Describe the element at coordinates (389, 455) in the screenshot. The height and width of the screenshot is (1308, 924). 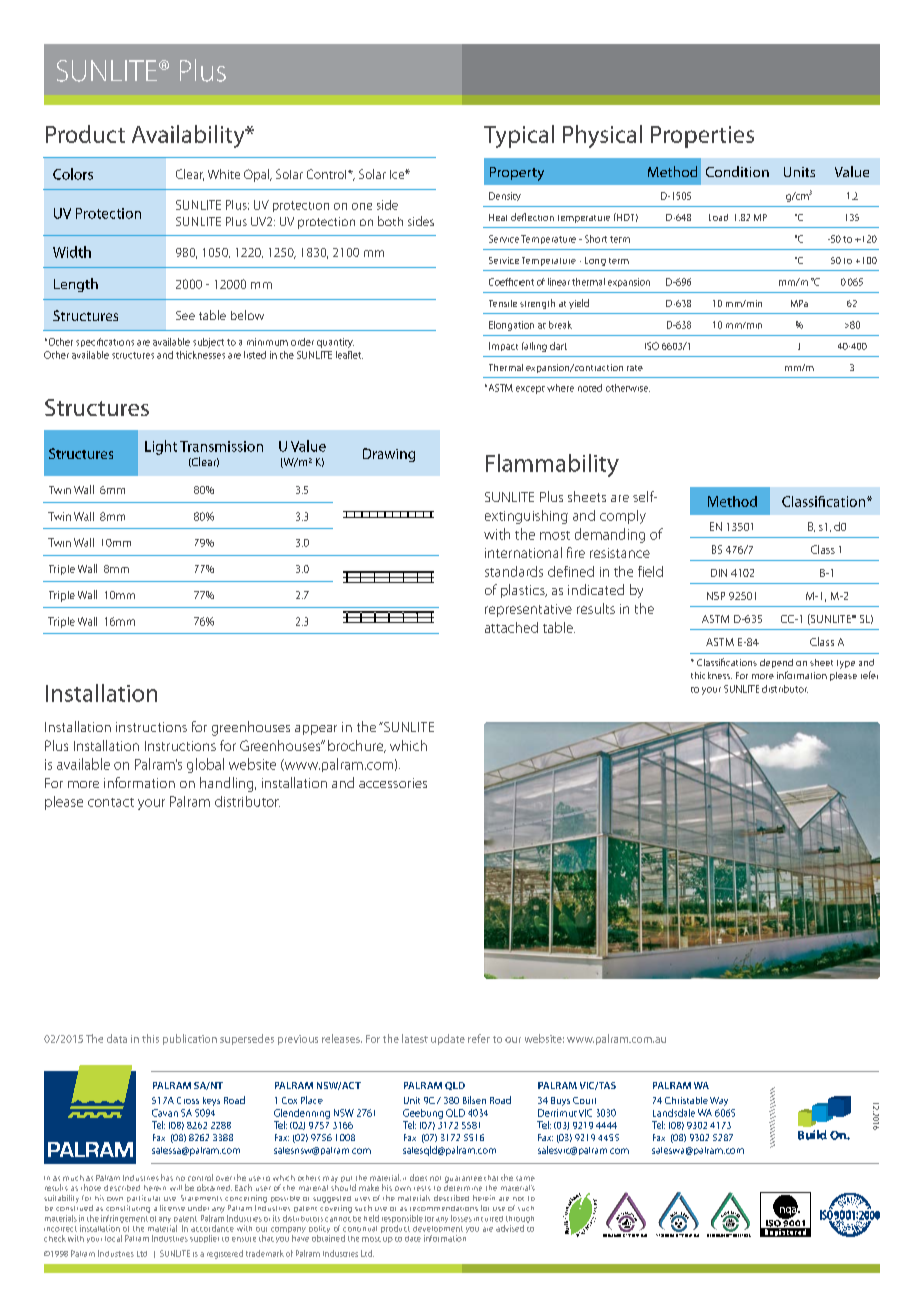
I see `Drawing` at that location.
